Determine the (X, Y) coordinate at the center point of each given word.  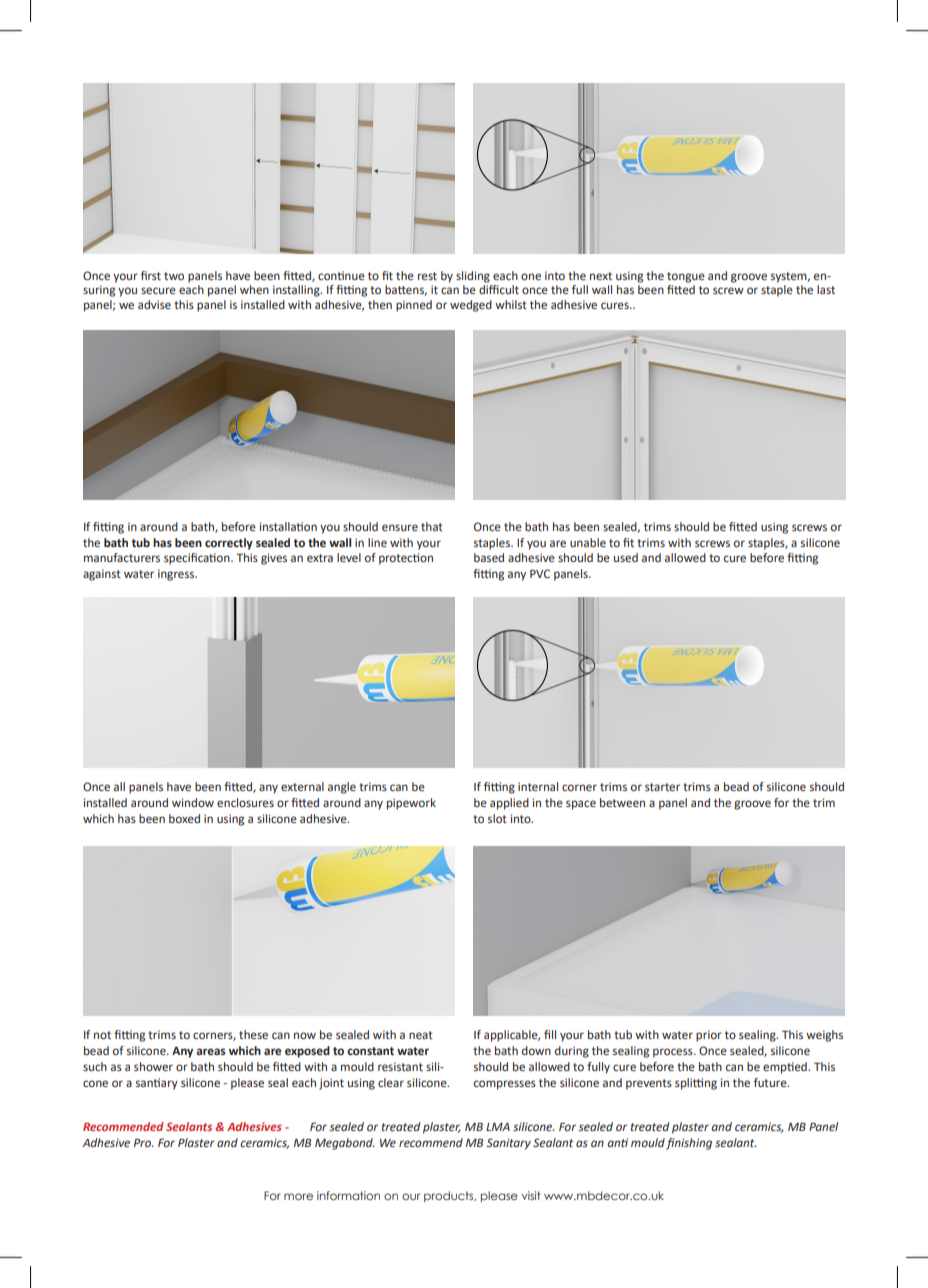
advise (154, 304)
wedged (471, 306)
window (193, 802)
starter (662, 787)
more (298, 1196)
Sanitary (508, 1144)
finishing (689, 1144)
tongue (686, 277)
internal (538, 786)
